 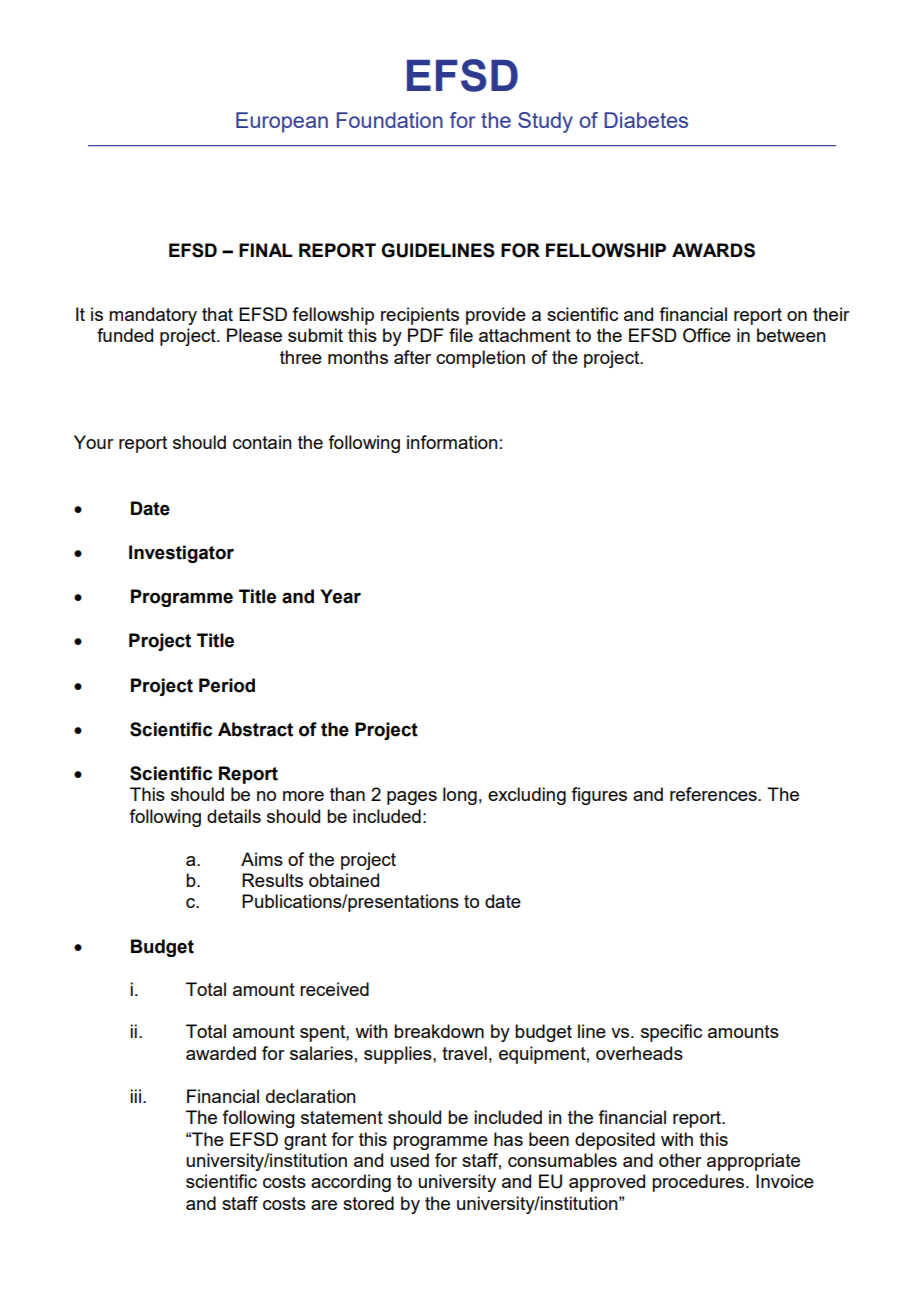 I want to click on references, so click(x=714, y=794).
